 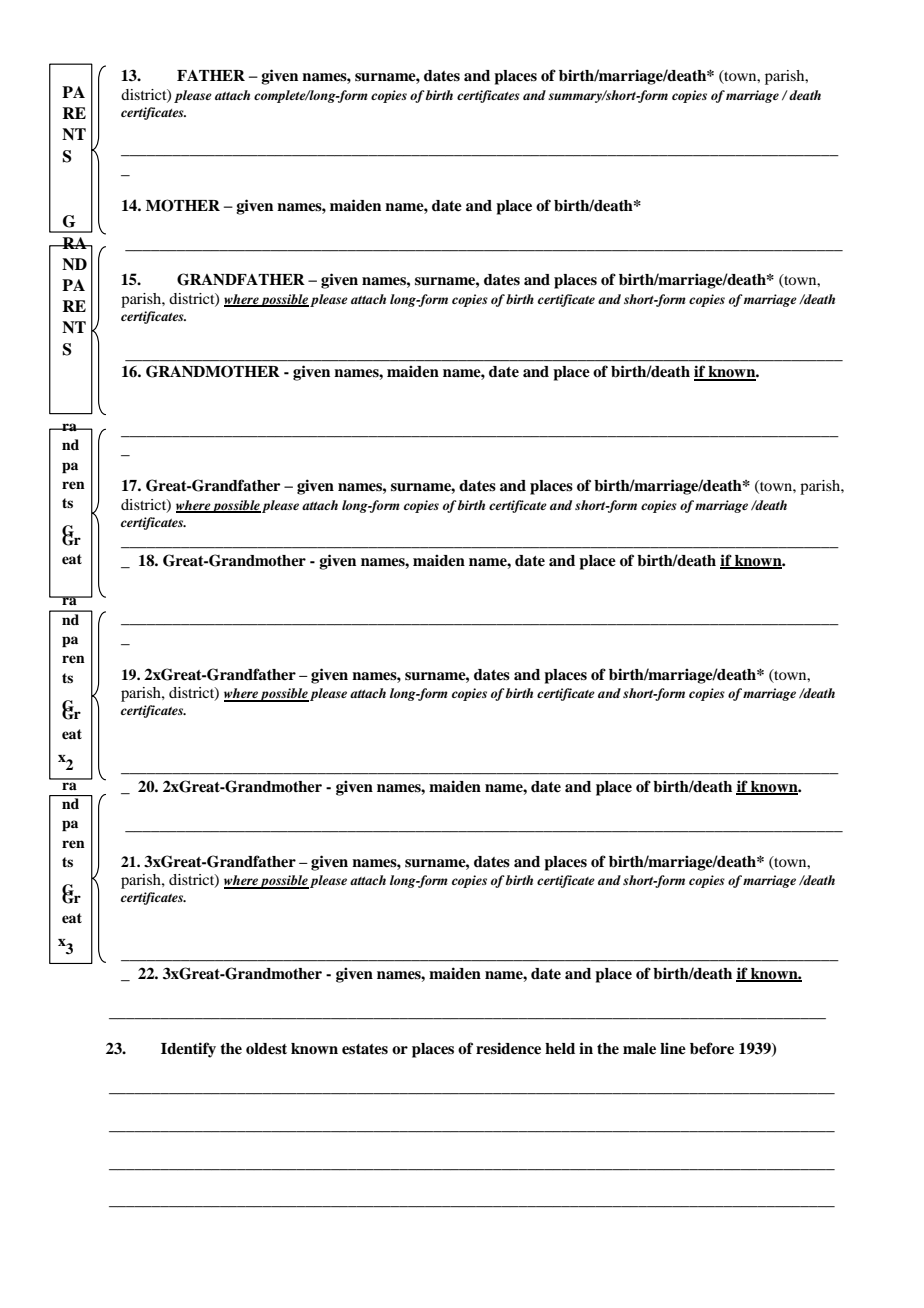 I want to click on male, so click(x=639, y=1049).
